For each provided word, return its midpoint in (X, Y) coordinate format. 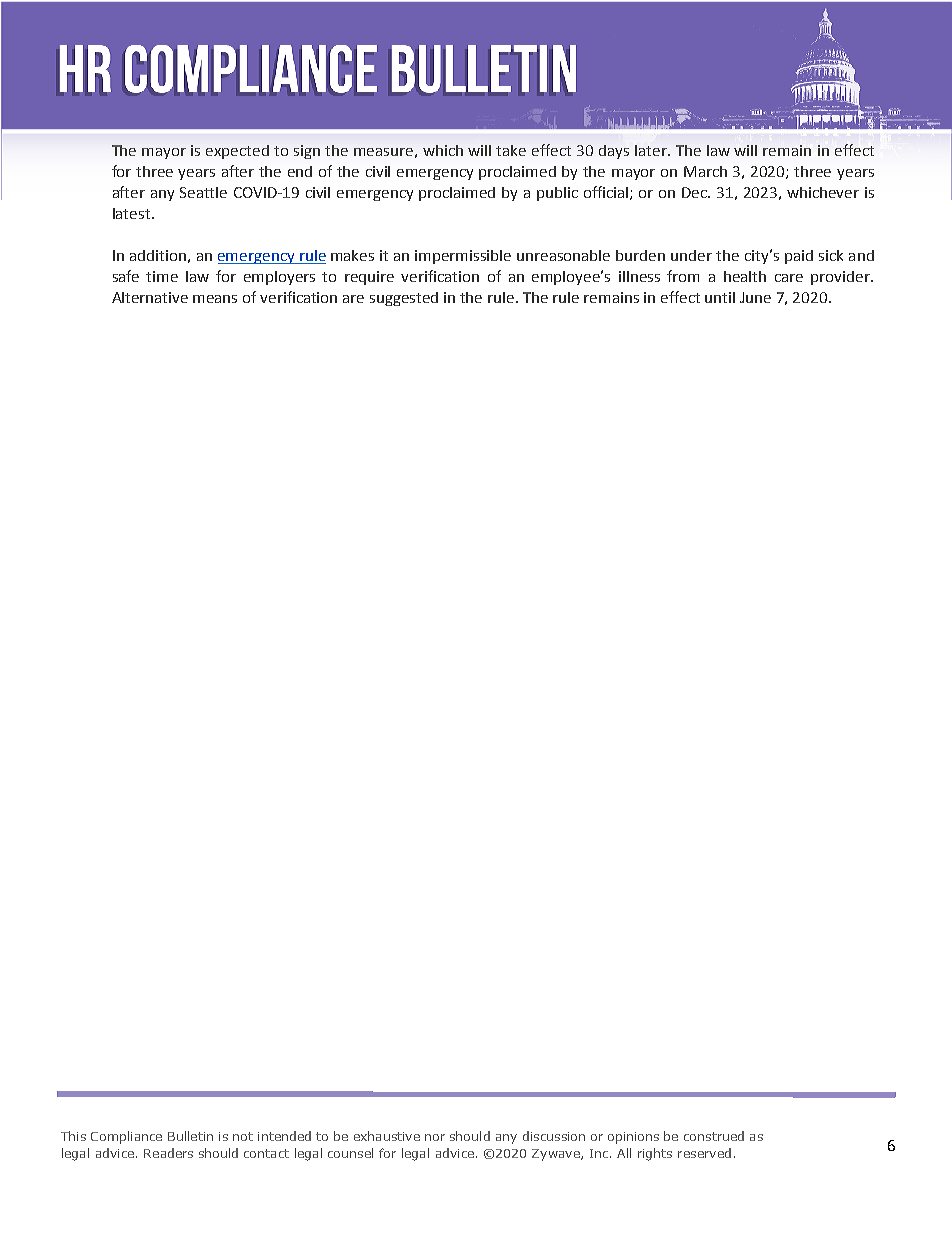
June (755, 297)
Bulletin (190, 1136)
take (511, 150)
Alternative (150, 297)
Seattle (203, 192)
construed (714, 1136)
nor (435, 1137)
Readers (168, 1153)
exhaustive (387, 1136)
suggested (404, 299)
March (705, 171)
